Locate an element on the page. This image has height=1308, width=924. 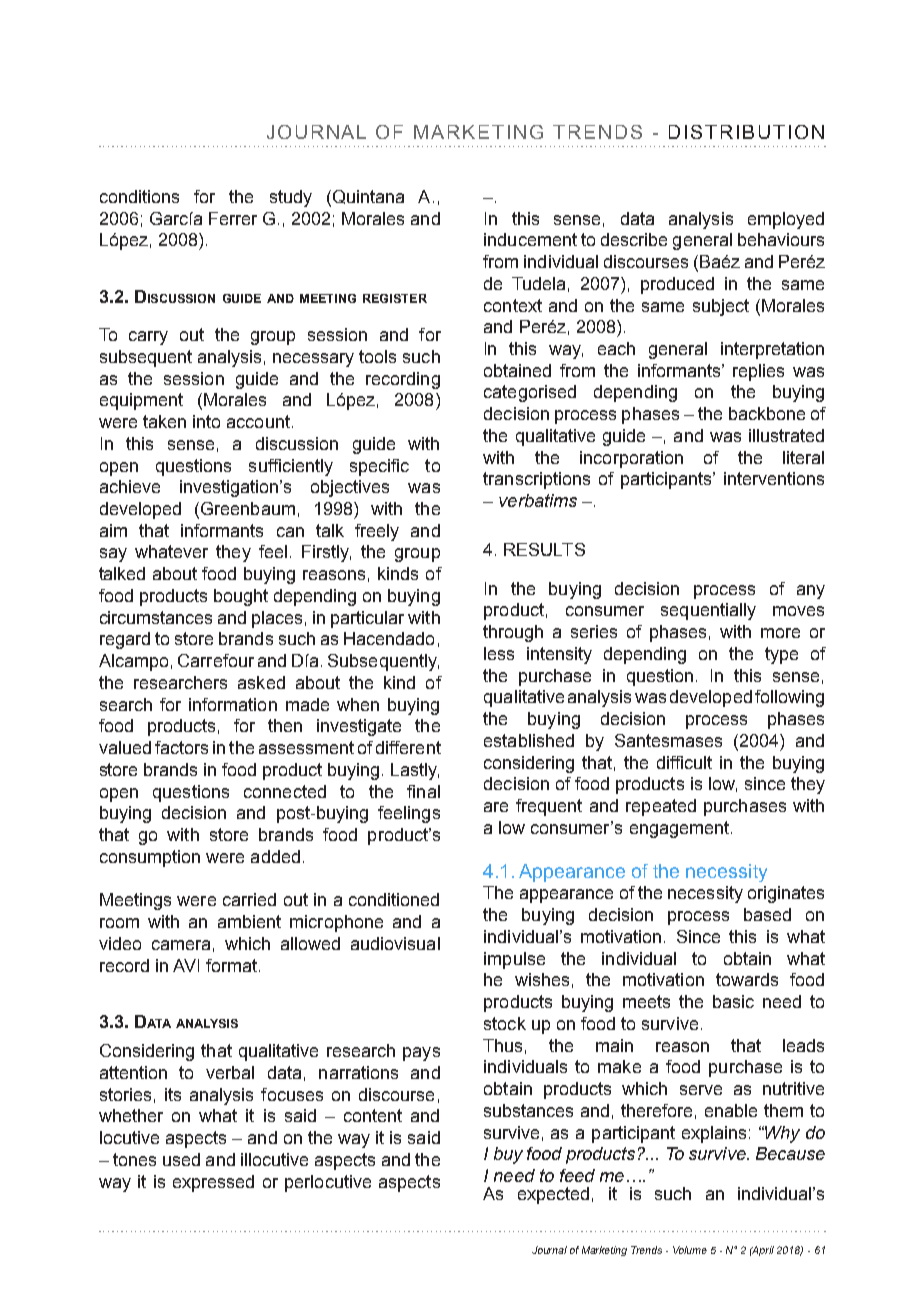
conditioned is located at coordinates (394, 899).
